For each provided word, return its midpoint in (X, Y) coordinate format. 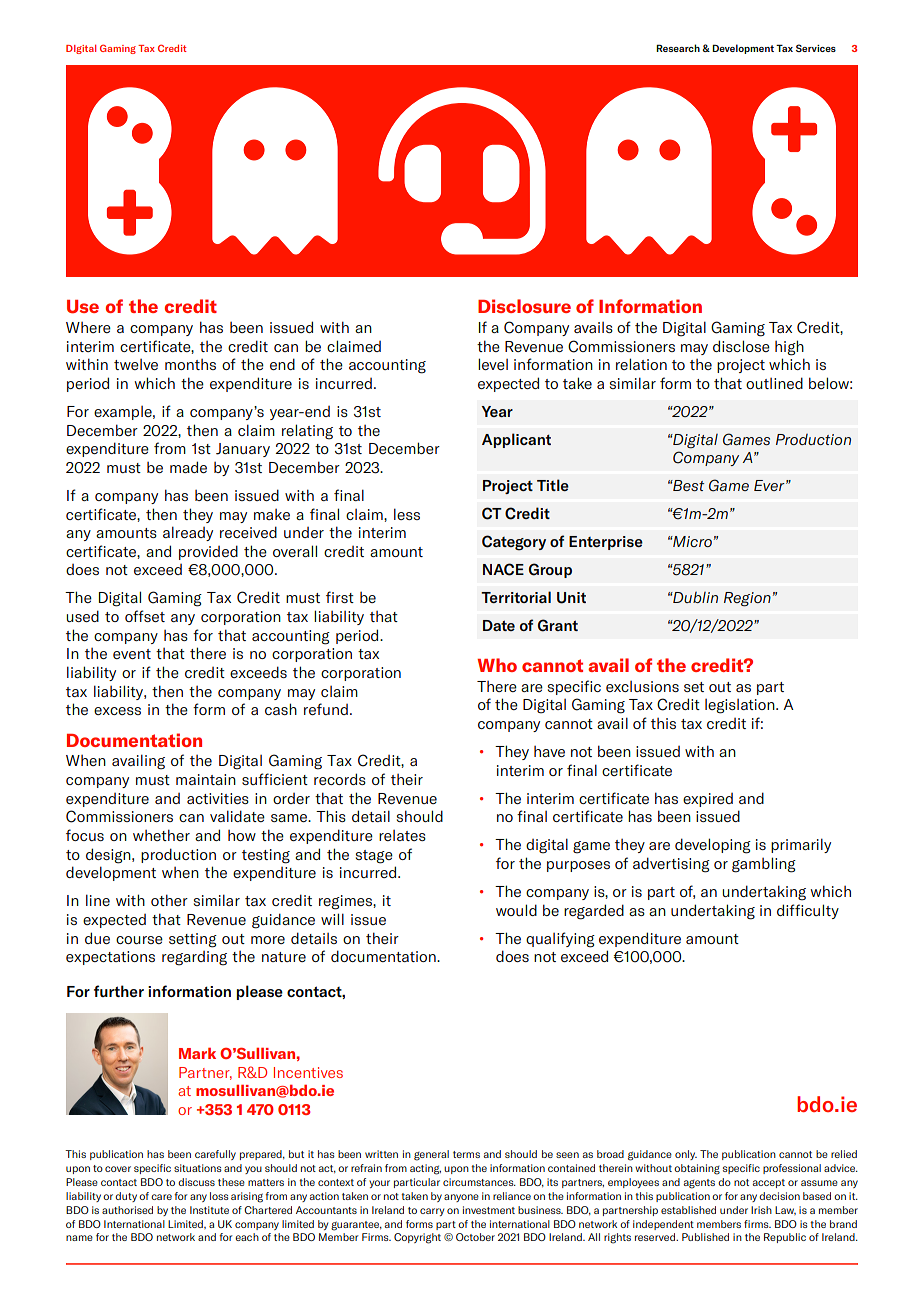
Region (747, 599)
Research (678, 48)
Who (497, 665)
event (132, 654)
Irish (761, 1210)
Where (88, 327)
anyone (461, 1198)
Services (816, 48)
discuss (196, 1182)
